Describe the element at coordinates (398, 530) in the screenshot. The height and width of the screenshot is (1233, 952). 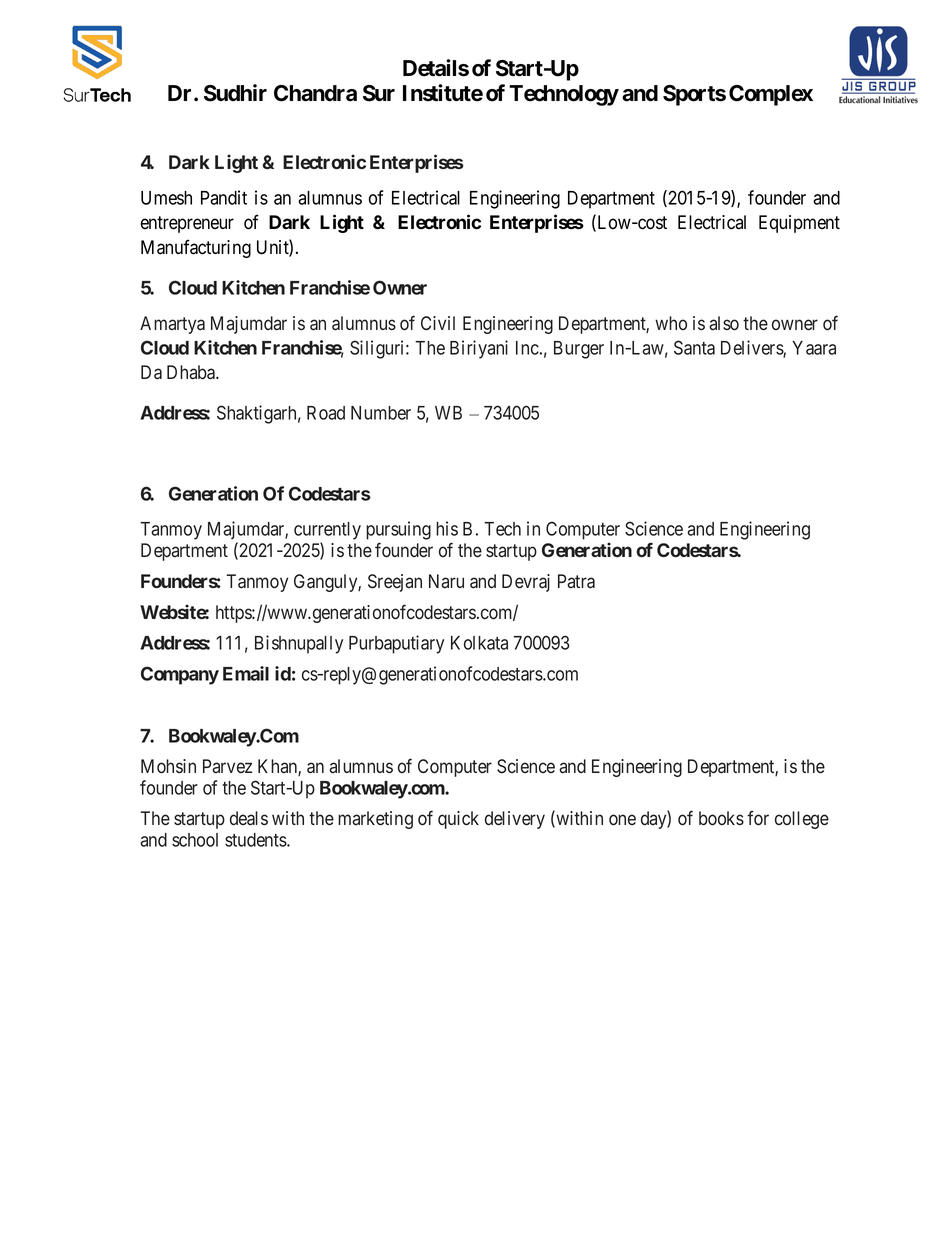
I see `pursuing` at that location.
